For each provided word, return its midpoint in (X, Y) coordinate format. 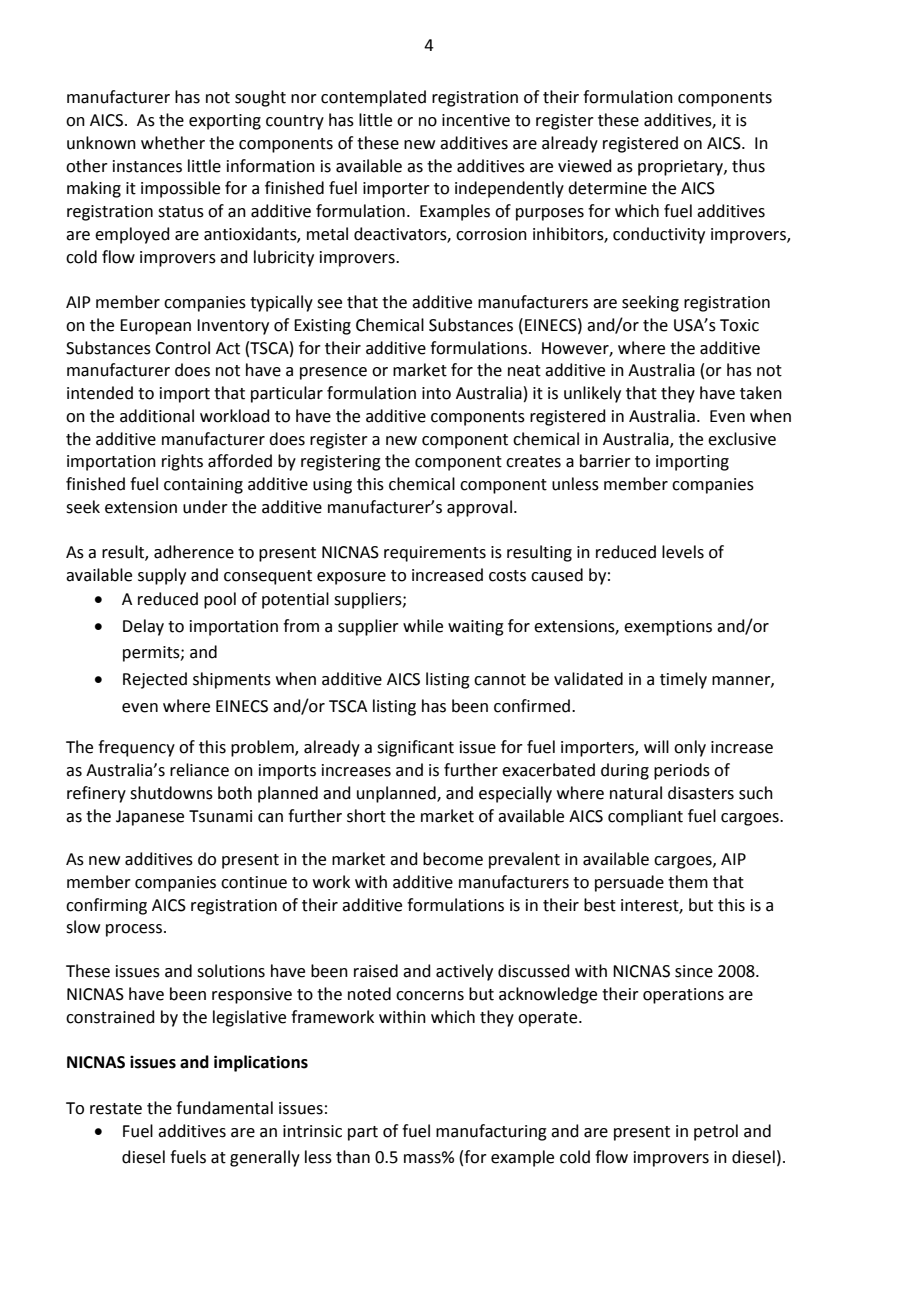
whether (173, 143)
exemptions (668, 628)
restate (116, 1109)
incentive (476, 120)
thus (748, 166)
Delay (143, 627)
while (423, 626)
